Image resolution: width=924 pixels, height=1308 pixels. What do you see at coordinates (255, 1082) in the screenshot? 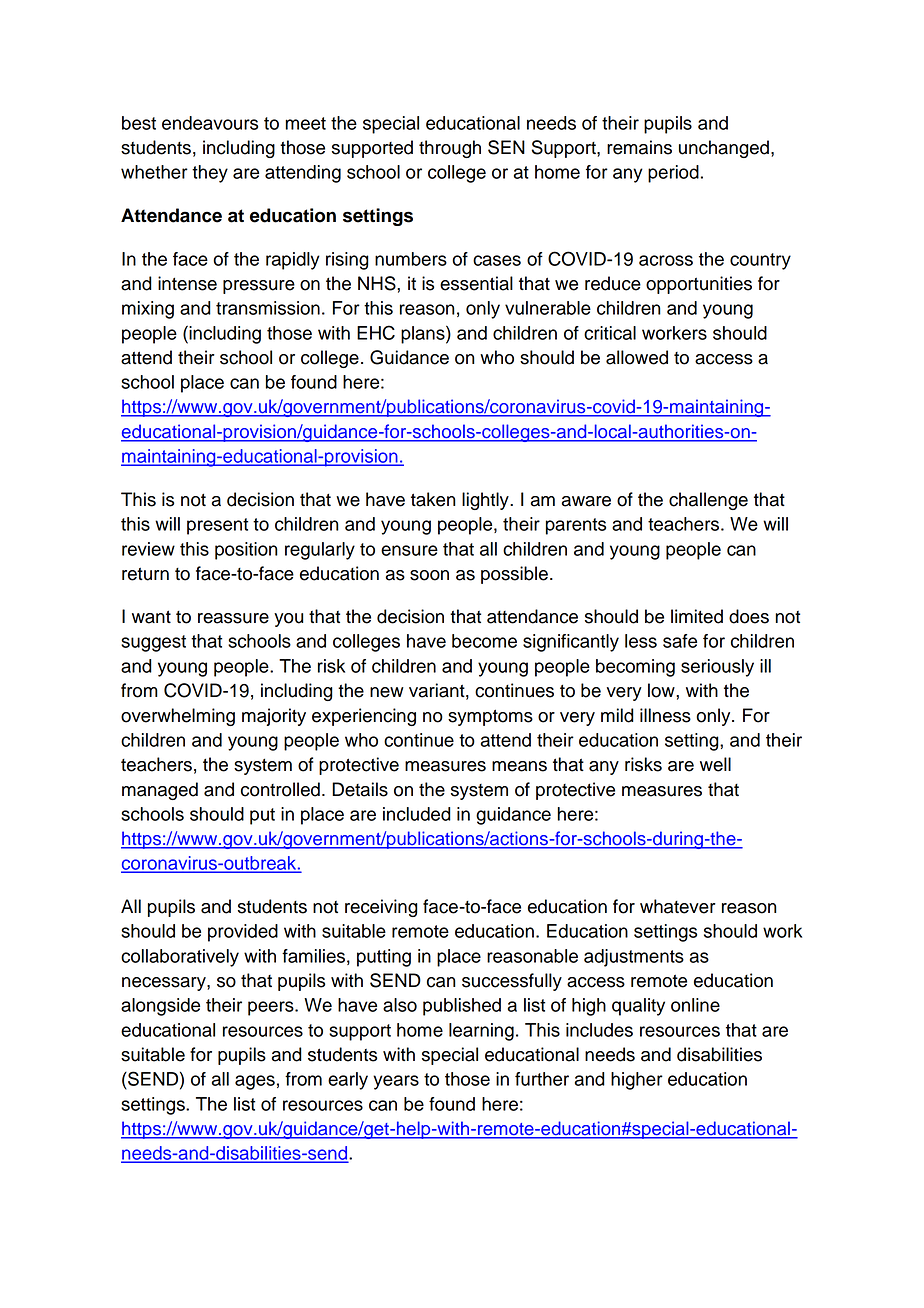
I see `ages` at bounding box center [255, 1082].
